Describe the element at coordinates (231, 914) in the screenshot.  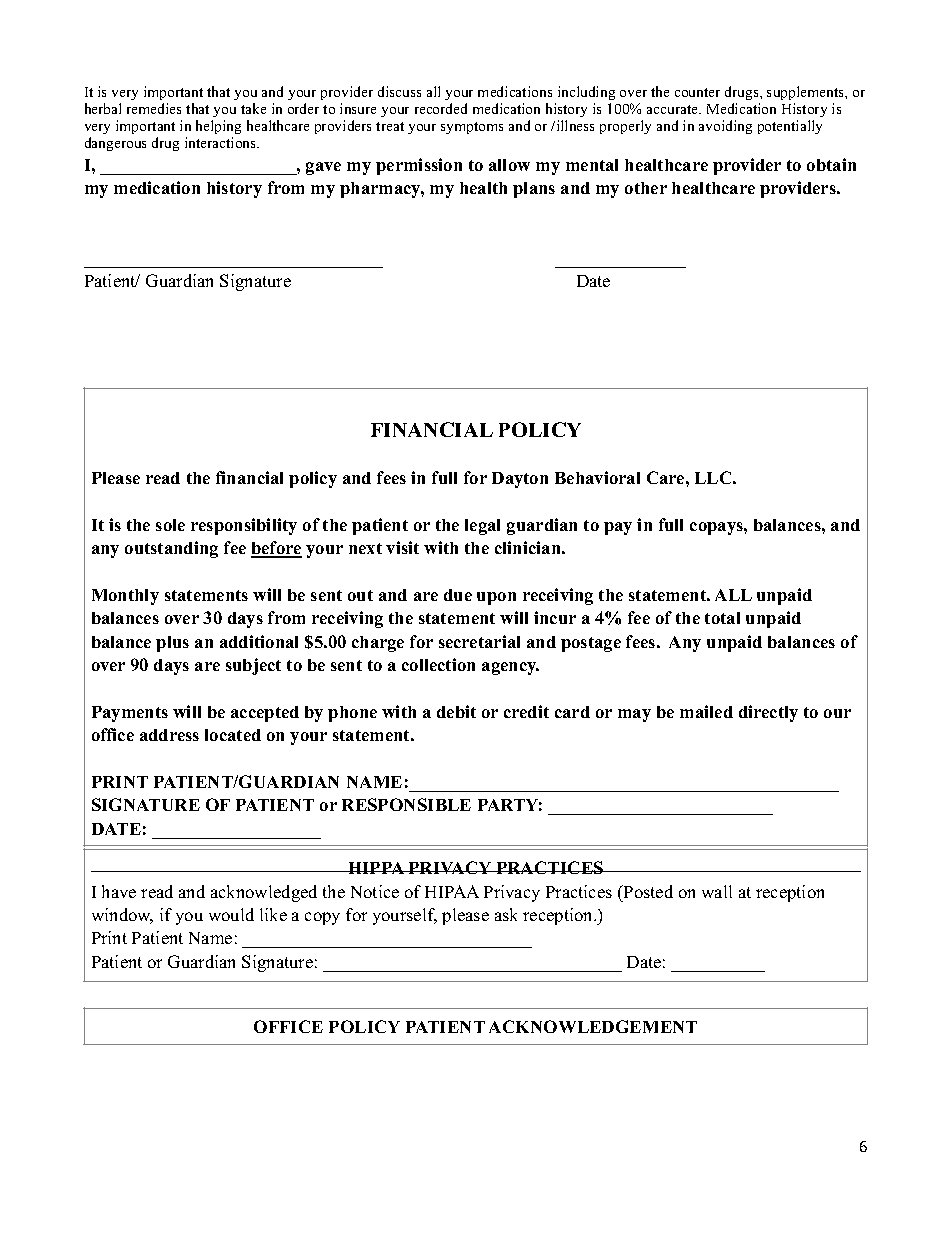
I see `would` at that location.
